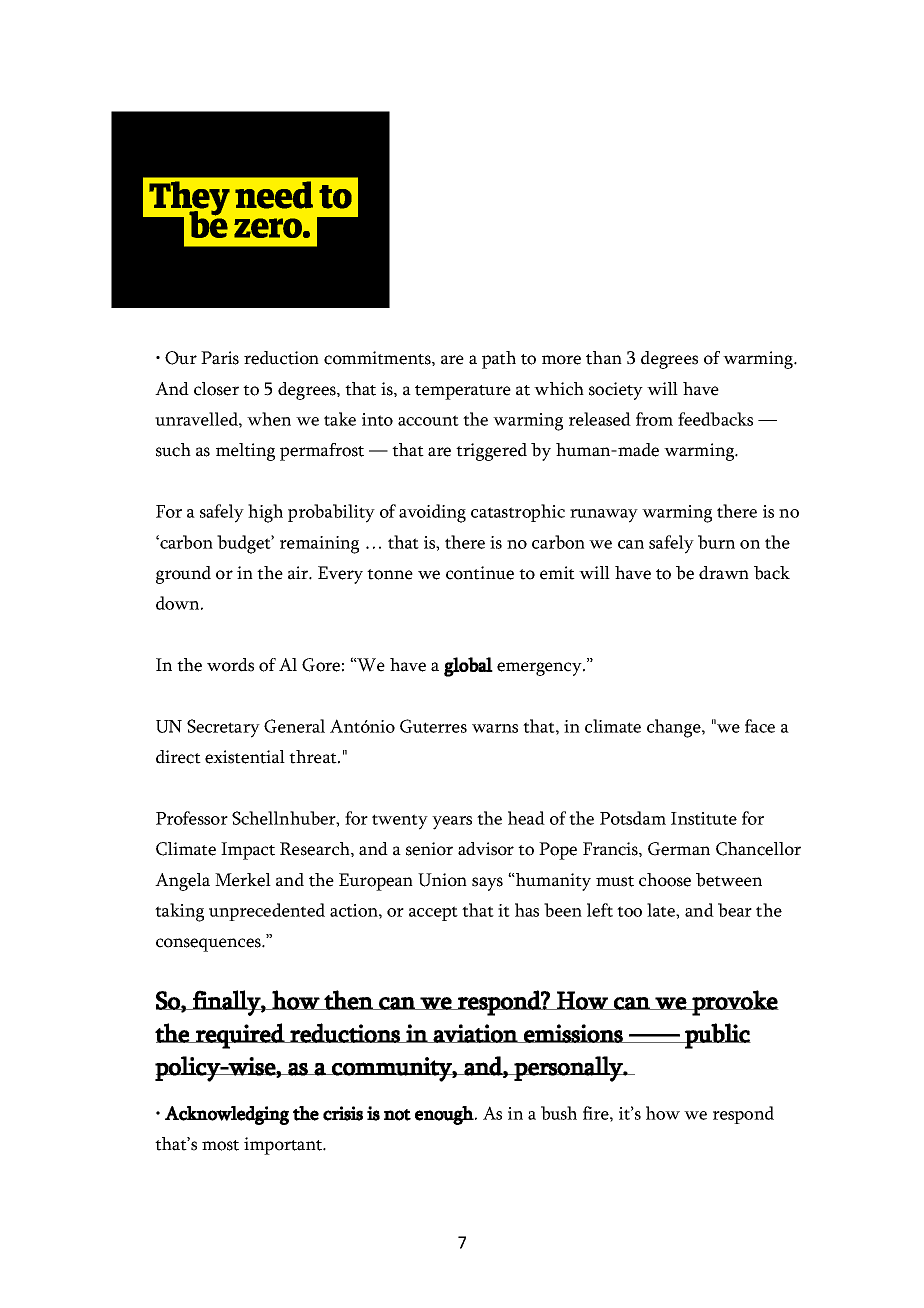  What do you see at coordinates (216, 389) in the image?
I see `closer` at bounding box center [216, 389].
